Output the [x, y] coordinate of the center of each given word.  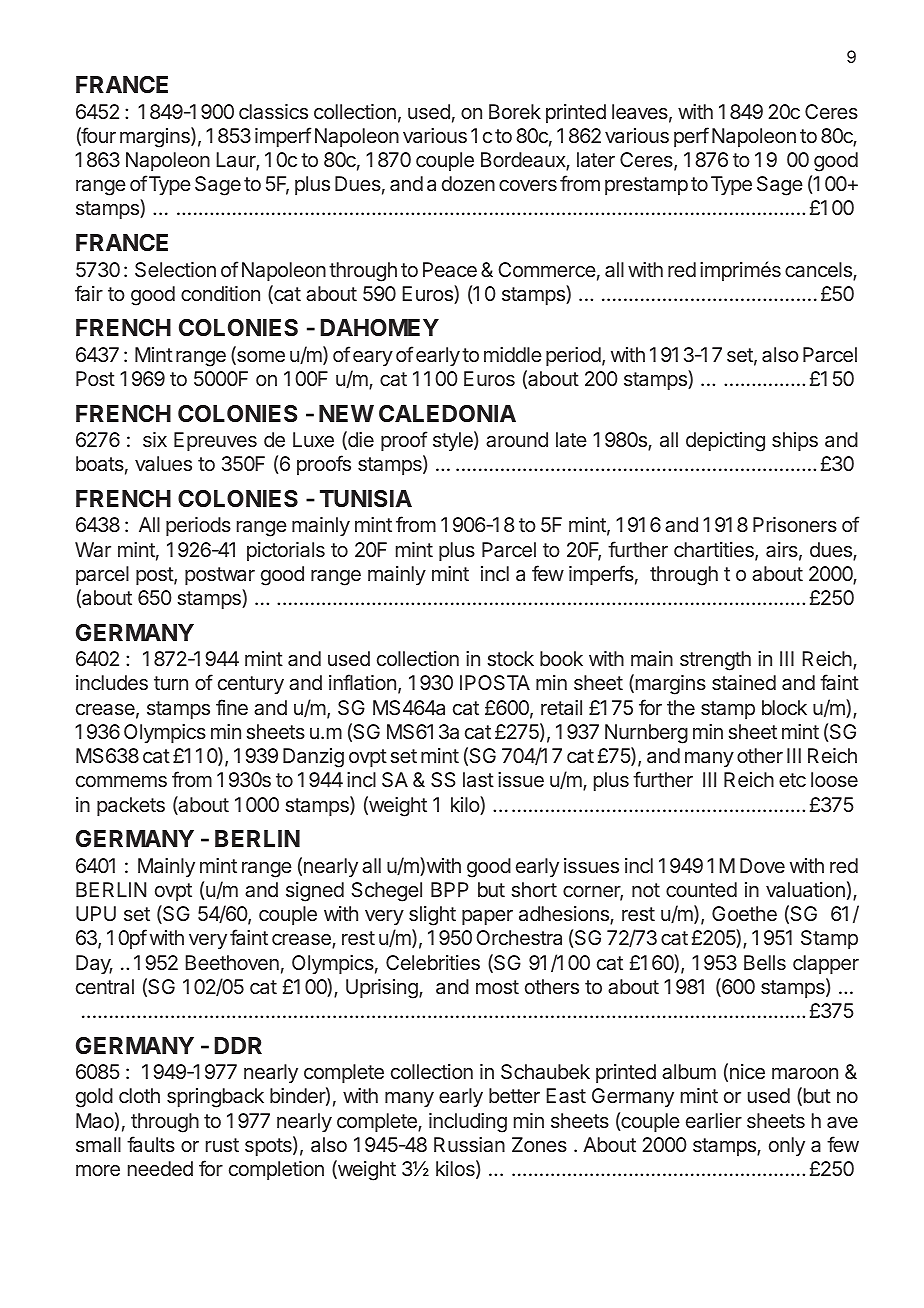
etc [792, 780]
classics [273, 111]
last [478, 779]
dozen [468, 183]
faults [151, 1144]
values [163, 463]
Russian [469, 1144]
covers [528, 185]
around [517, 439]
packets [131, 806]
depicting [725, 442]
